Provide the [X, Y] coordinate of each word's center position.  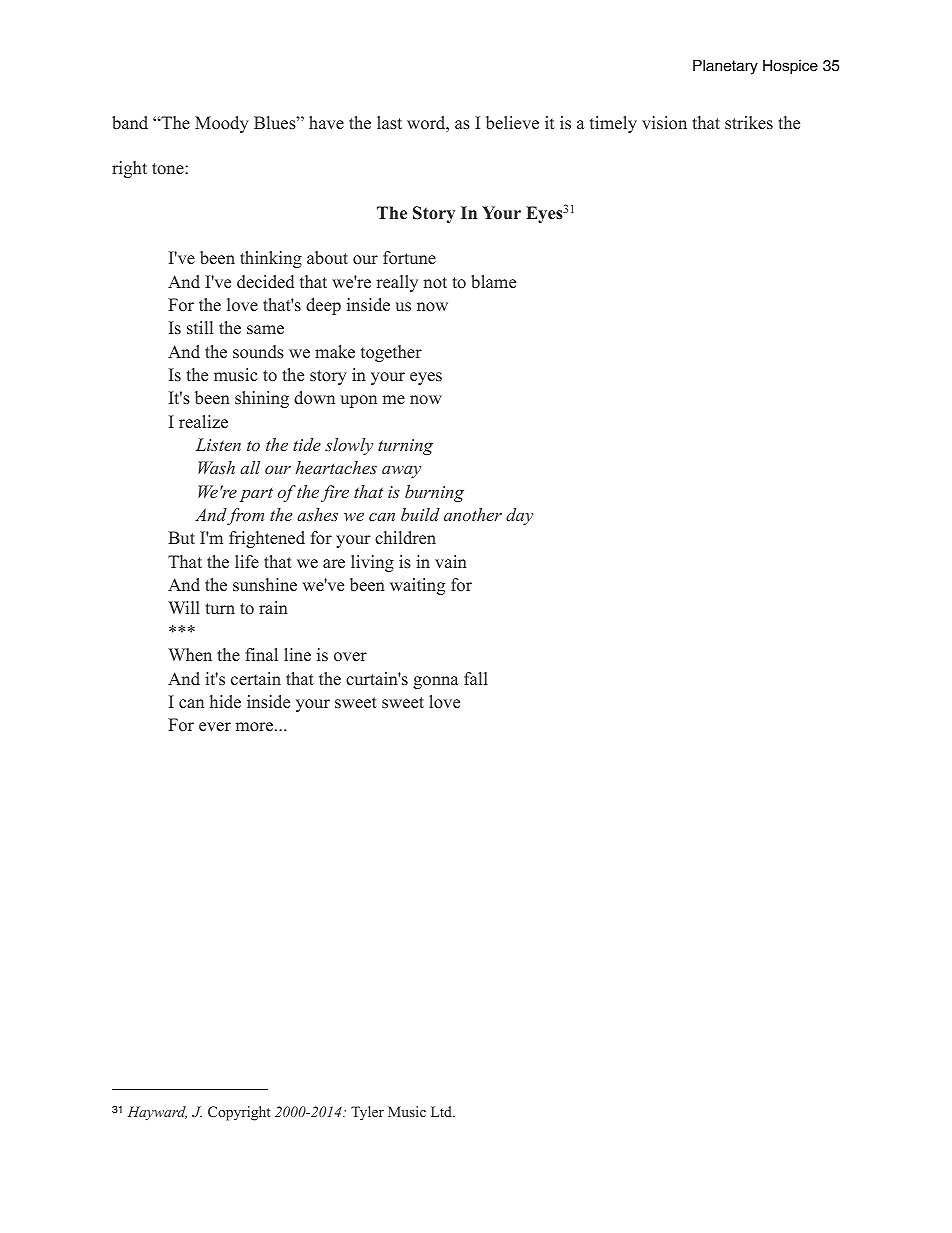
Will [184, 607]
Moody [222, 124]
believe [512, 123]
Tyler [367, 1113]
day [519, 516]
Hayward [157, 1113]
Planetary [725, 67]
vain [451, 561]
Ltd [442, 1111]
